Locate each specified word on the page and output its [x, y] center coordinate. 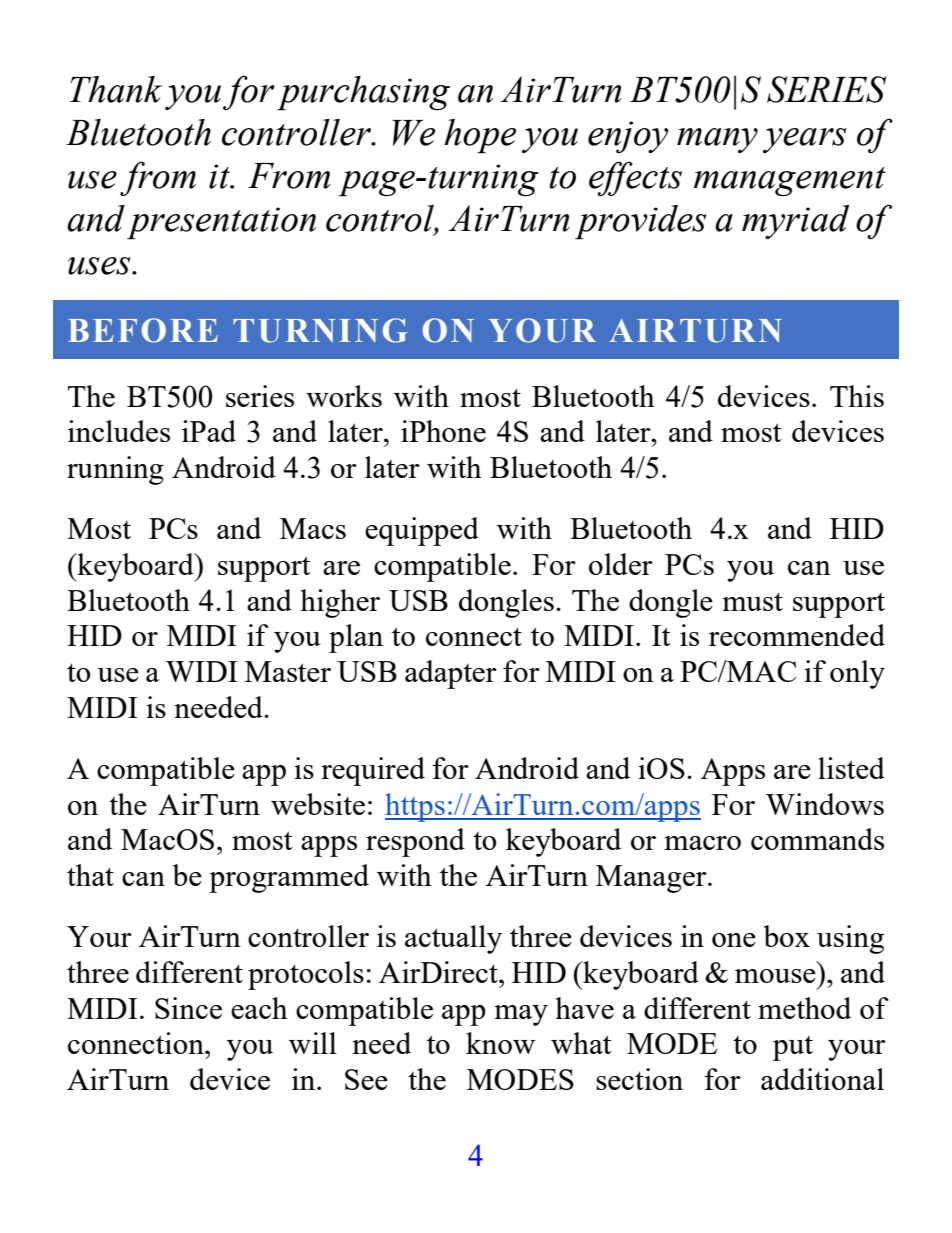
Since [188, 1008]
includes [119, 431]
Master [288, 671]
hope [480, 136]
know [500, 1043]
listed [851, 768]
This [857, 396]
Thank [115, 89]
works [344, 396]
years [805, 140]
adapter [451, 674]
